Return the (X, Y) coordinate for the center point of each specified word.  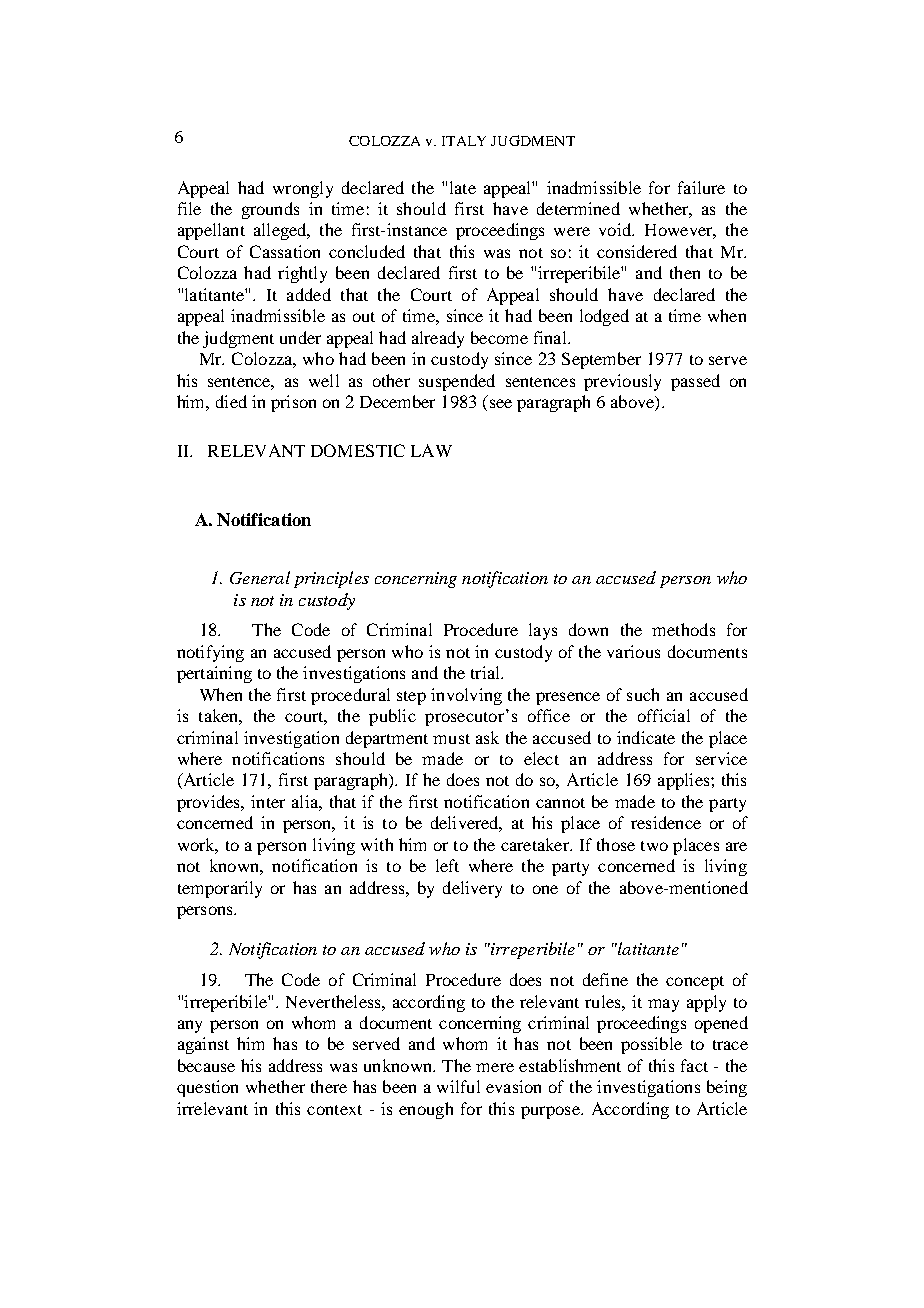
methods (683, 629)
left (447, 865)
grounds (270, 210)
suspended (457, 382)
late (463, 187)
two (654, 846)
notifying (210, 653)
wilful (458, 1086)
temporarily (220, 889)
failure (701, 187)
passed (695, 382)
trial (486, 672)
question (207, 1088)
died (231, 401)
